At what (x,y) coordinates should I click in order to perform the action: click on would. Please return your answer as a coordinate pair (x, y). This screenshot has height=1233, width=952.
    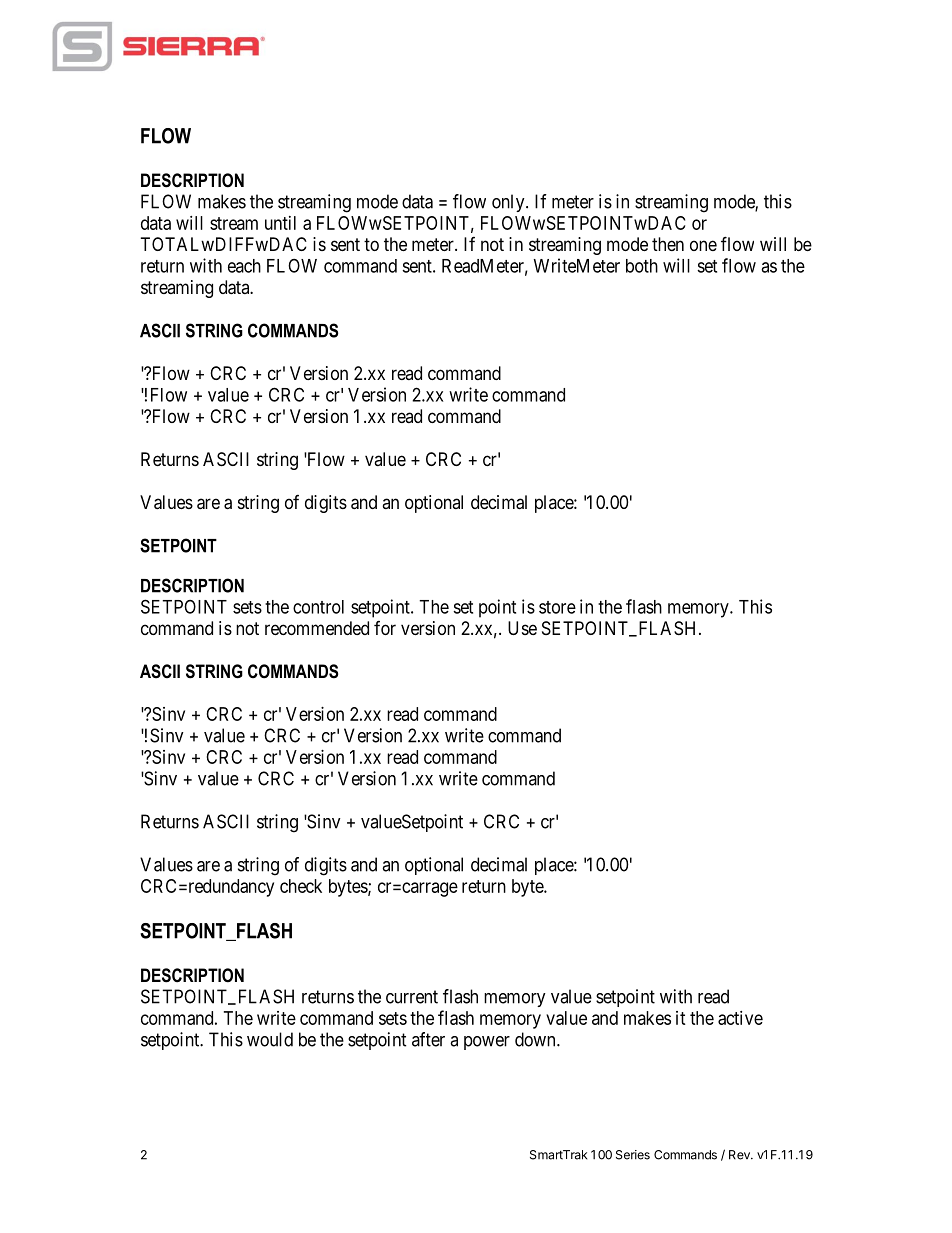
    Looking at the image, I should click on (270, 1039).
